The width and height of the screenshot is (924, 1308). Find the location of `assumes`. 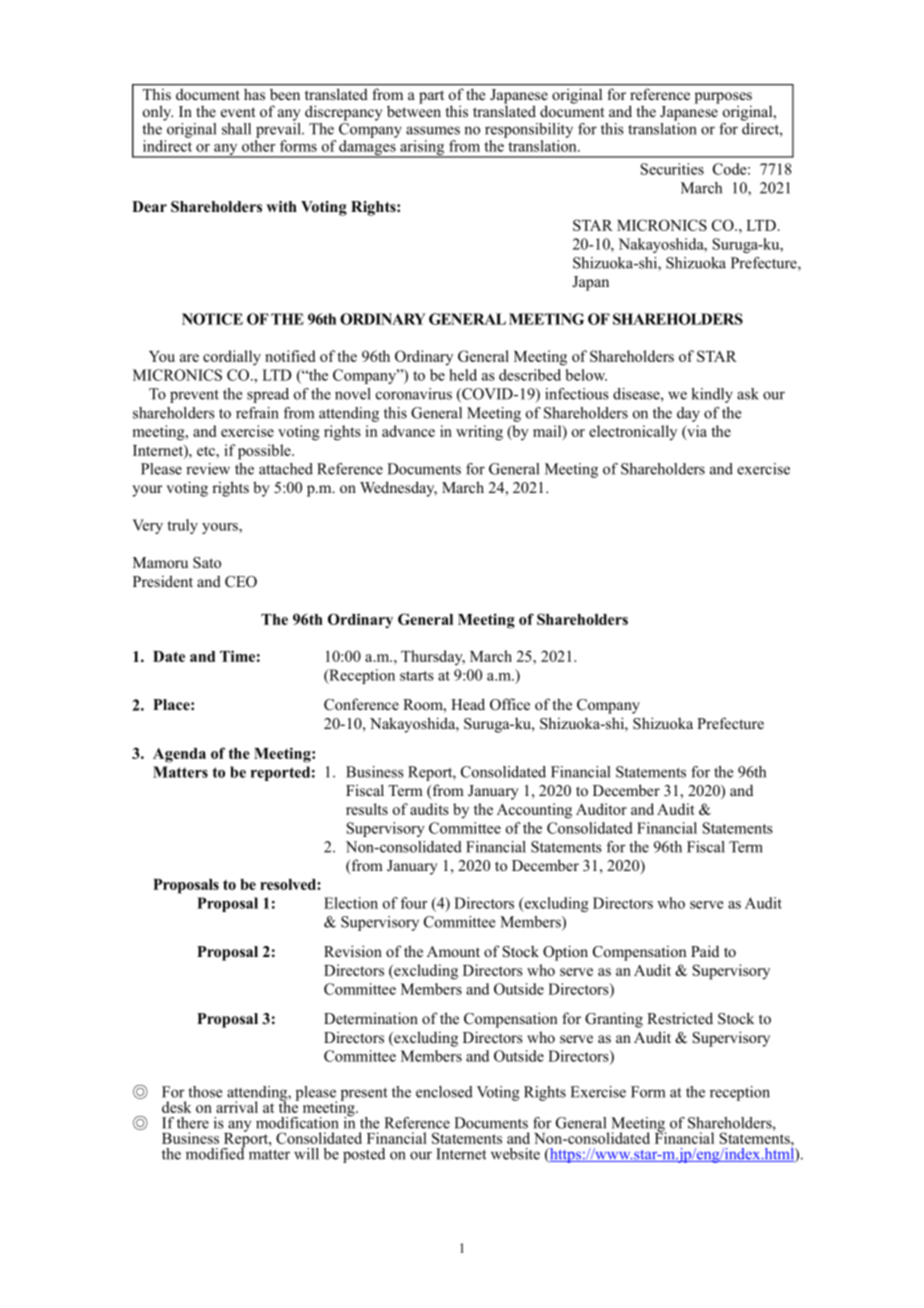

assumes is located at coordinates (433, 130).
